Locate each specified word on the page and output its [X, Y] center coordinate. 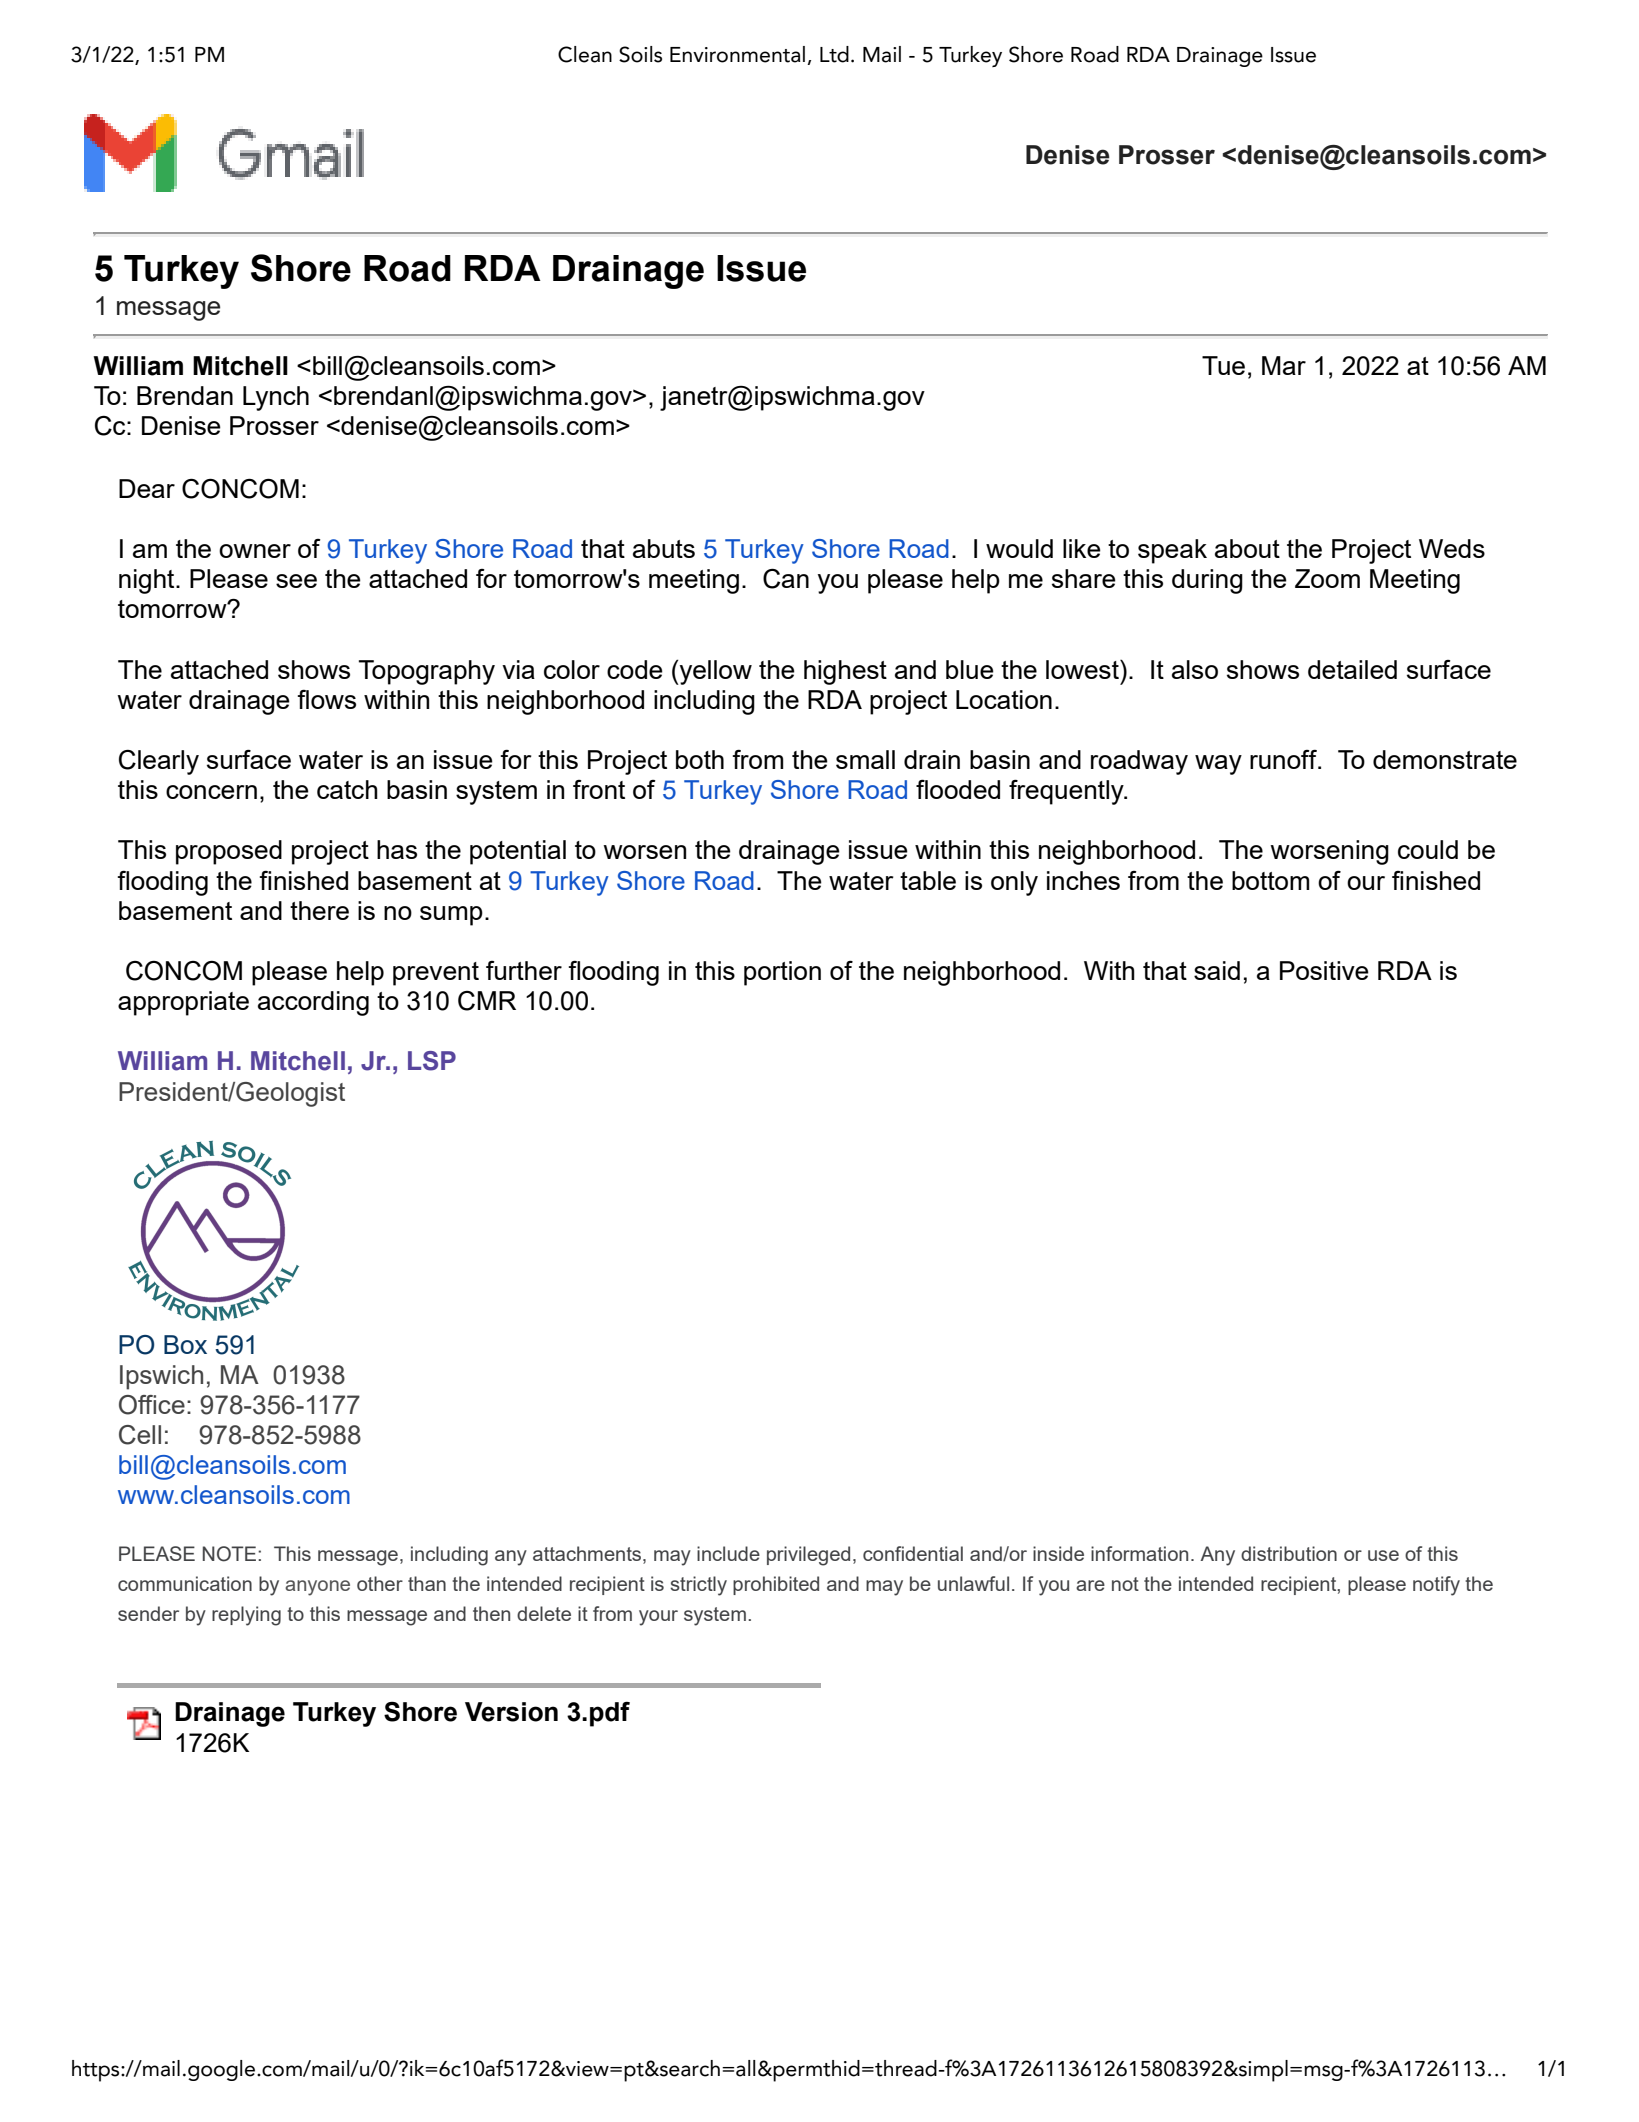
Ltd [834, 54]
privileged [808, 1556]
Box [185, 1344]
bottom [1270, 880]
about [1247, 548]
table [928, 880]
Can [786, 579]
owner [255, 551]
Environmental [737, 54]
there [319, 910]
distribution [1289, 1553]
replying [246, 1616]
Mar [1284, 365]
